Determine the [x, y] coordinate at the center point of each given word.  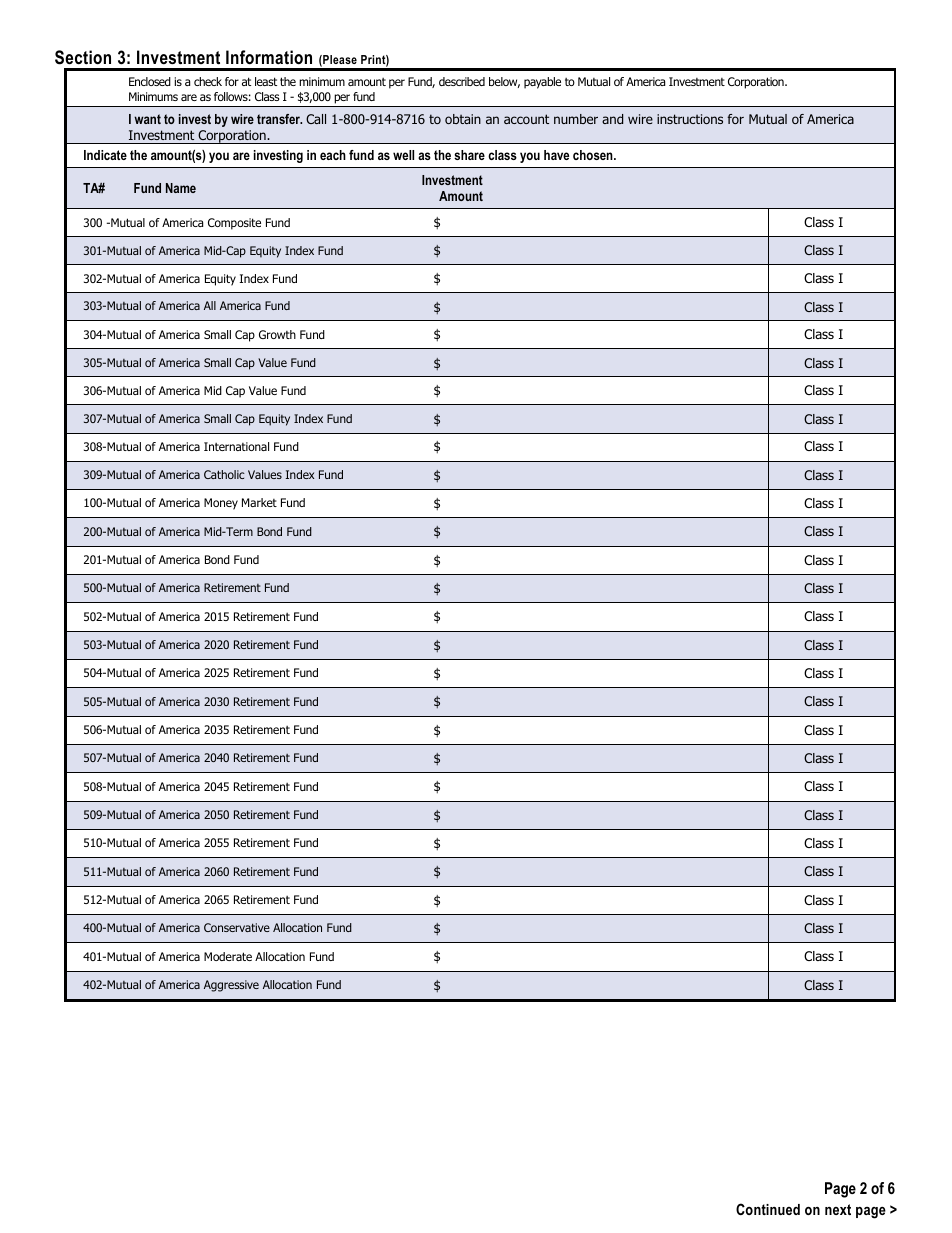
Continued [768, 1209]
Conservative [237, 927]
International [236, 446]
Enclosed [150, 81]
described [462, 81]
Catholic [224, 474]
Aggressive [231, 986]
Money [221, 504]
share [469, 155]
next [838, 1209]
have [556, 155]
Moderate [228, 956]
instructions [690, 119]
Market [259, 502]
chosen [594, 155]
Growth [277, 334]
